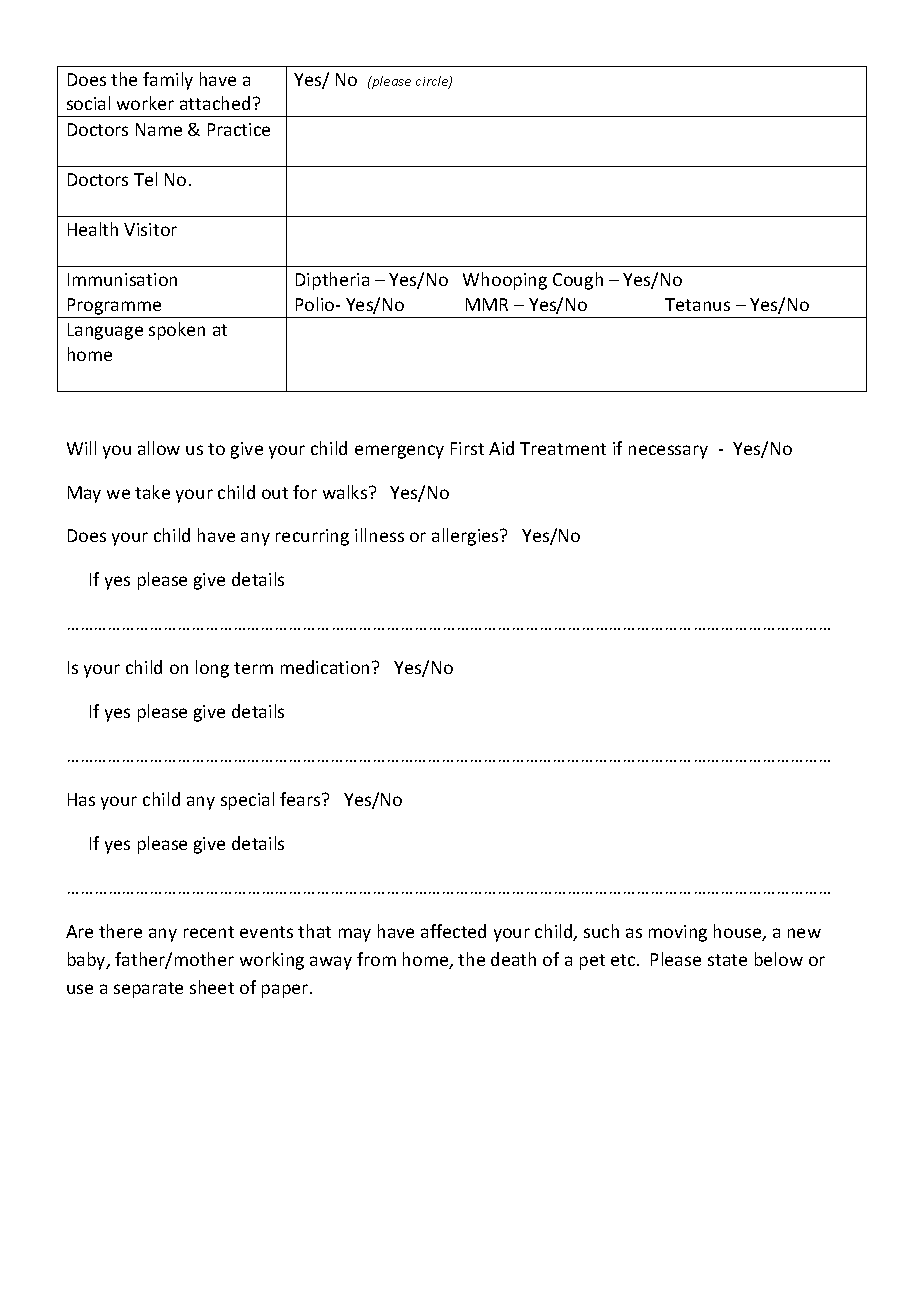 The image size is (924, 1308). Describe the element at coordinates (145, 103) in the document. I see `worker` at that location.
